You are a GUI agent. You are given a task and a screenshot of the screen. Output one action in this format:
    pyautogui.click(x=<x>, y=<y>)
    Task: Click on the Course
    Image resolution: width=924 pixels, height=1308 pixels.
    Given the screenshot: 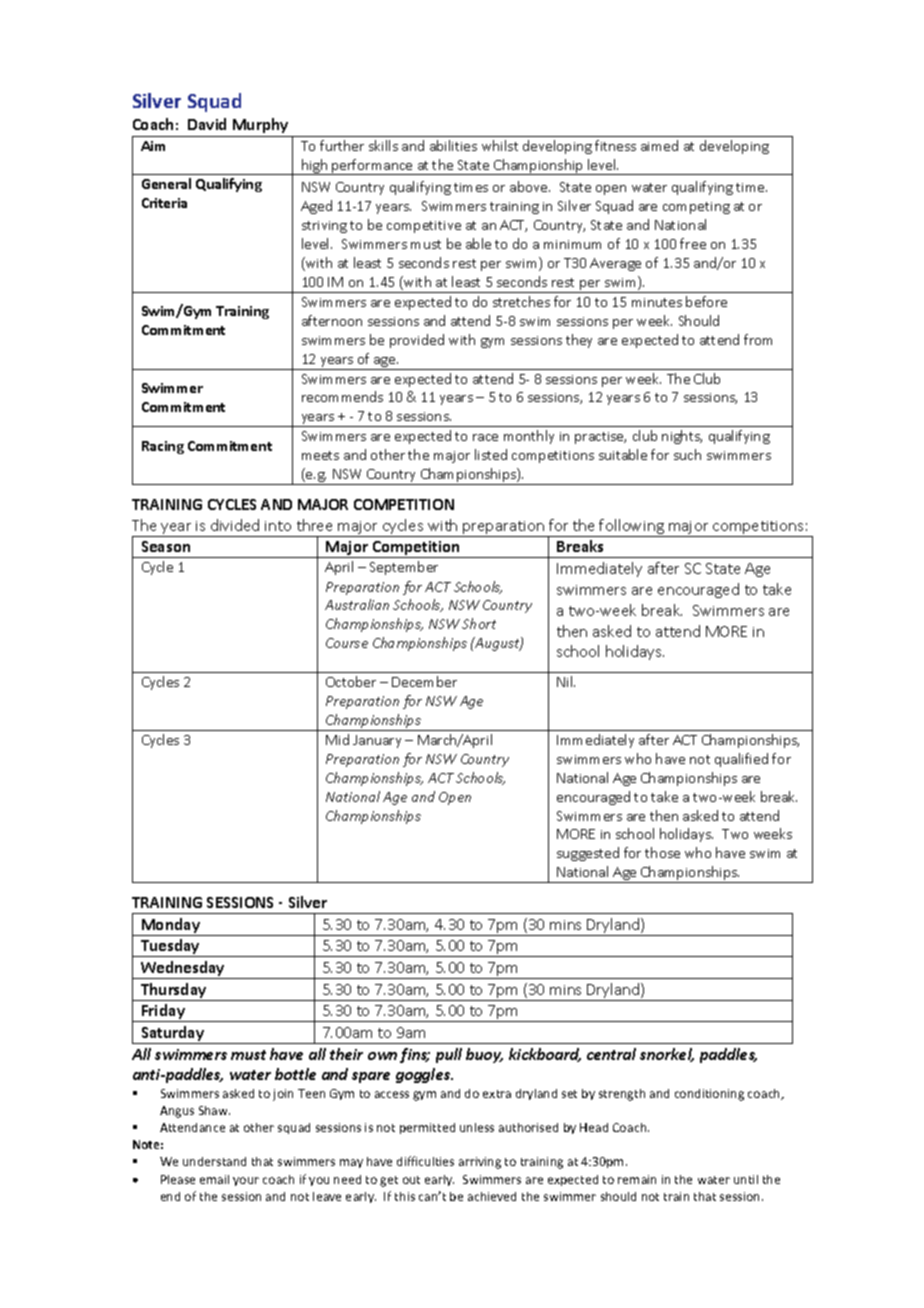 What is the action you would take?
    pyautogui.click(x=347, y=643)
